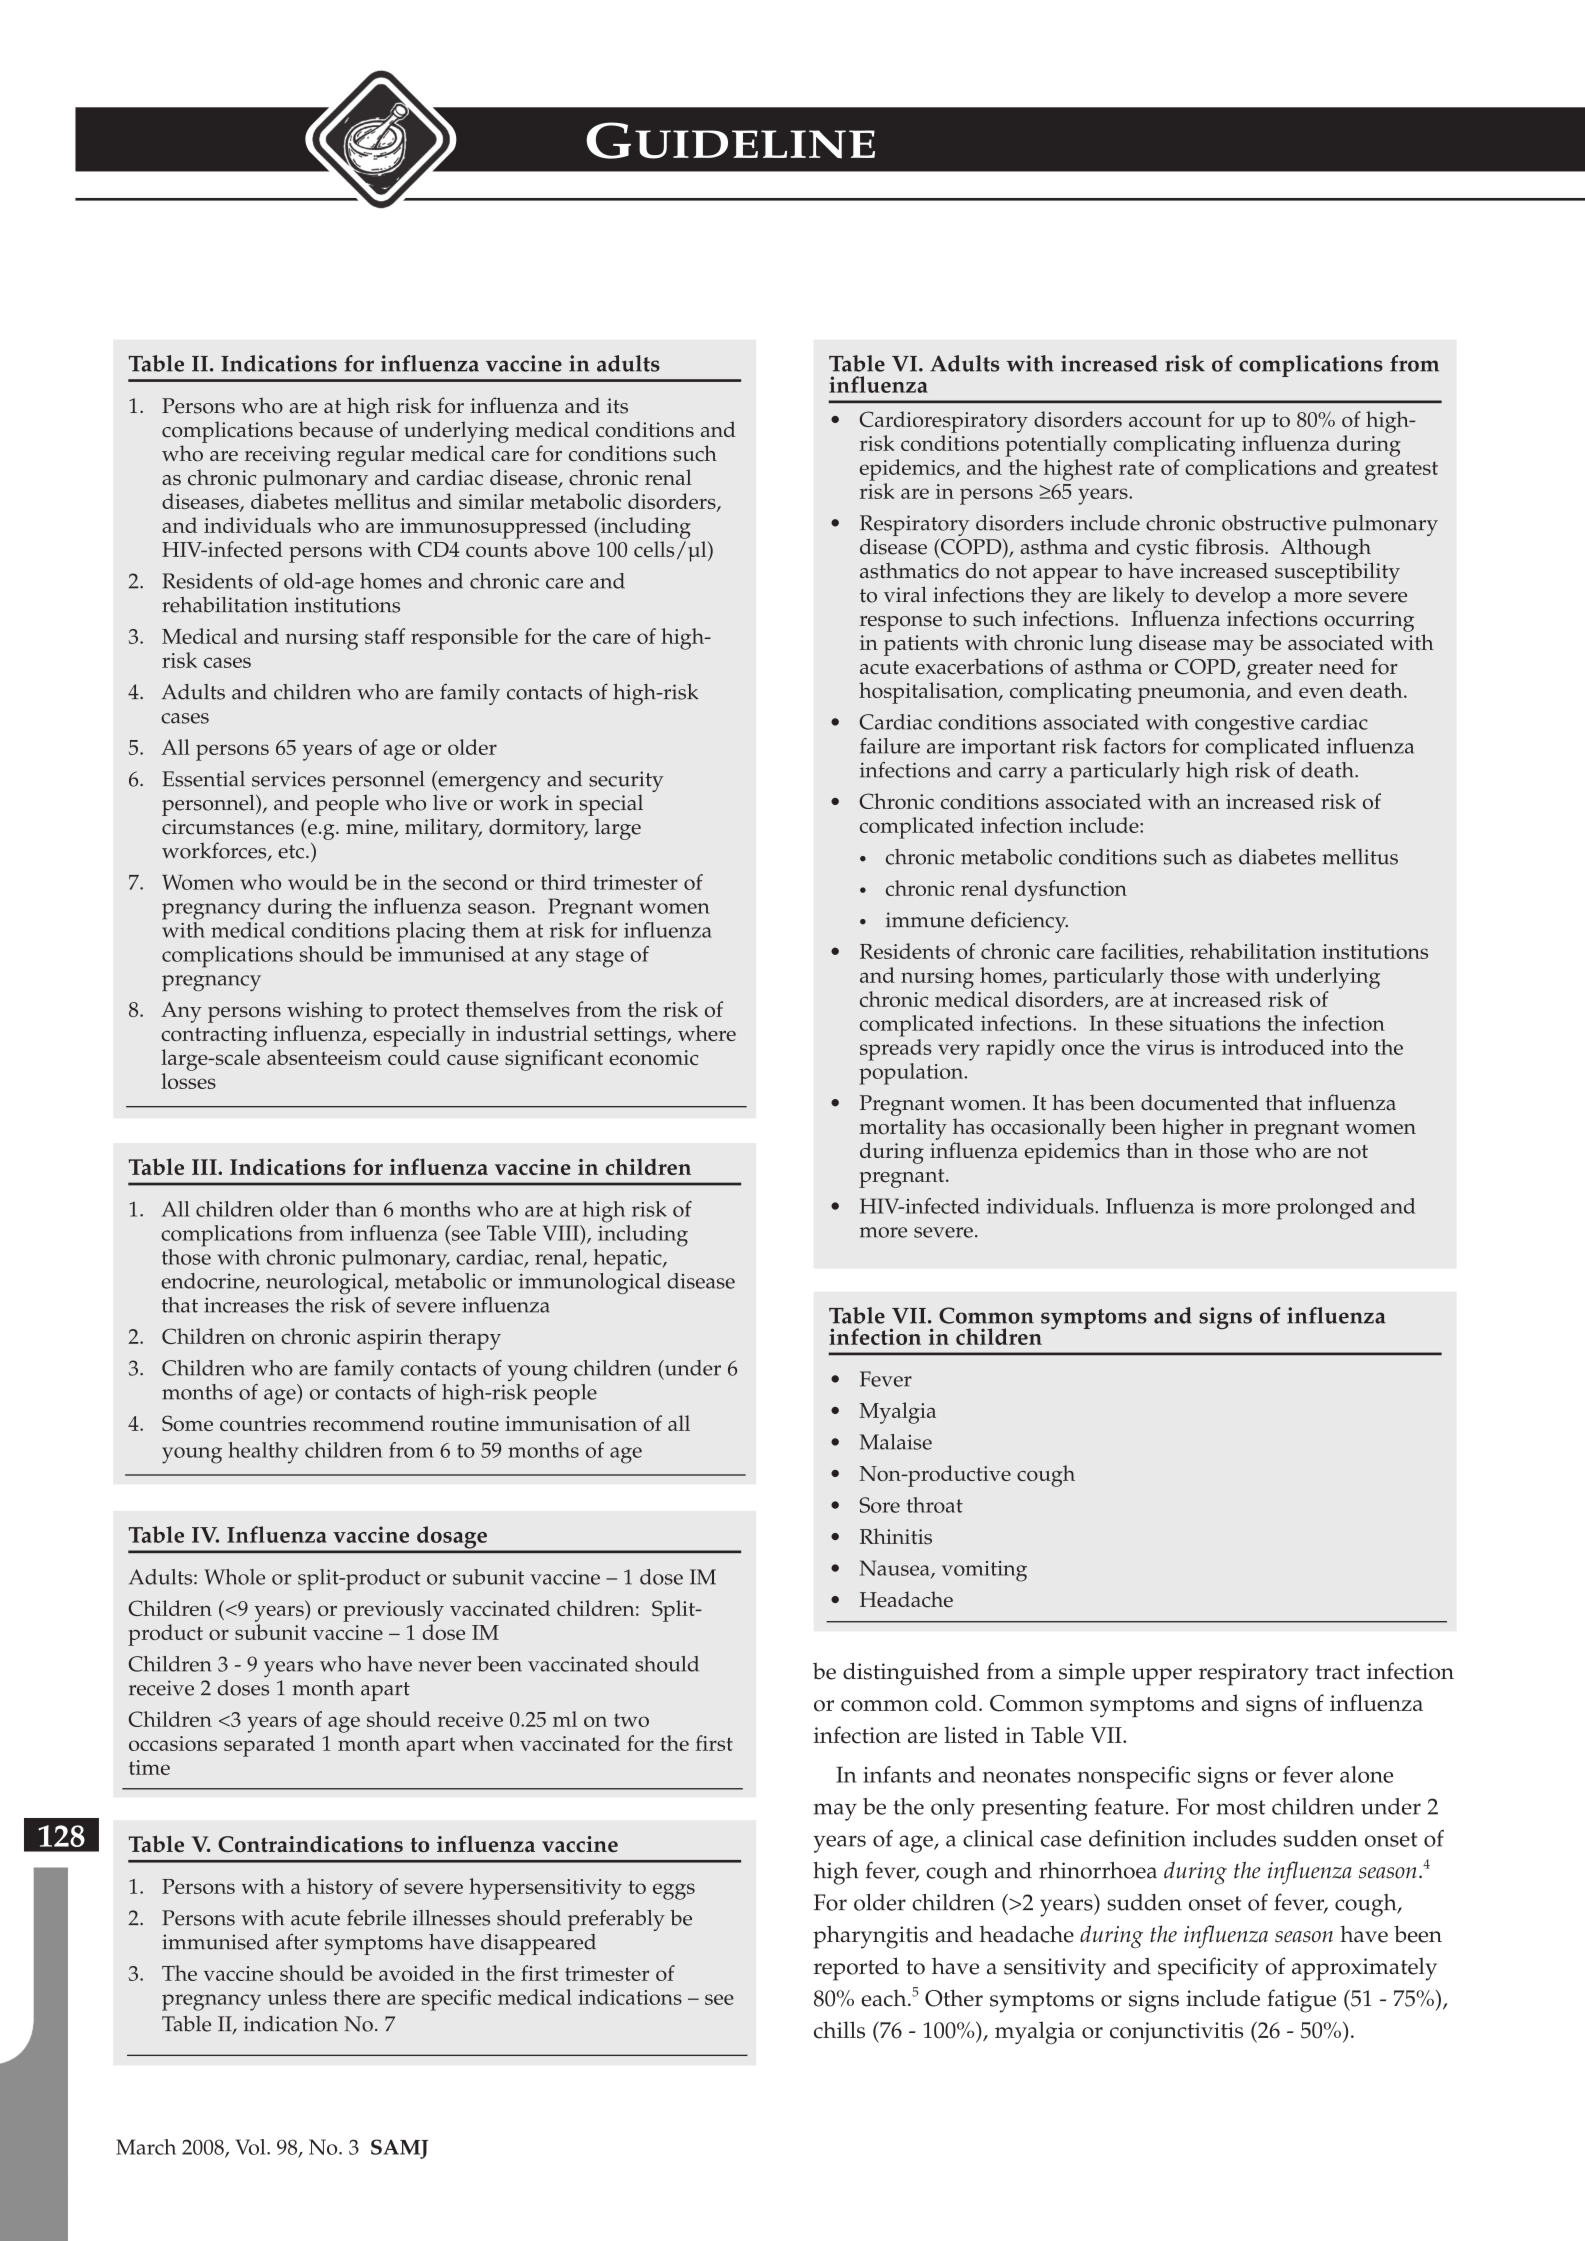 The width and height of the screenshot is (1585, 2241). Describe the element at coordinates (1324, 1209) in the screenshot. I see `prolonged` at that location.
